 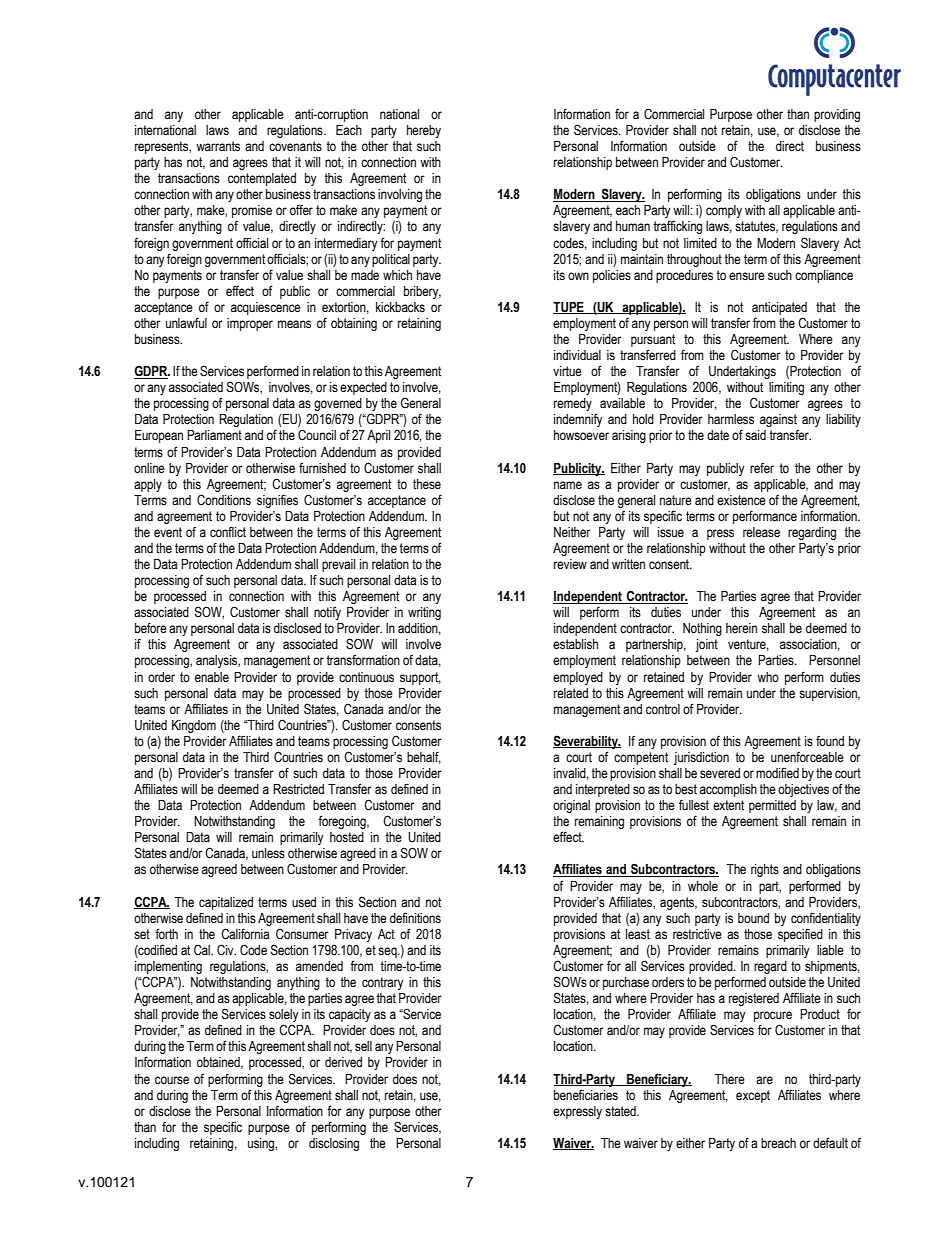 I want to click on stated, so click(x=621, y=1111).
